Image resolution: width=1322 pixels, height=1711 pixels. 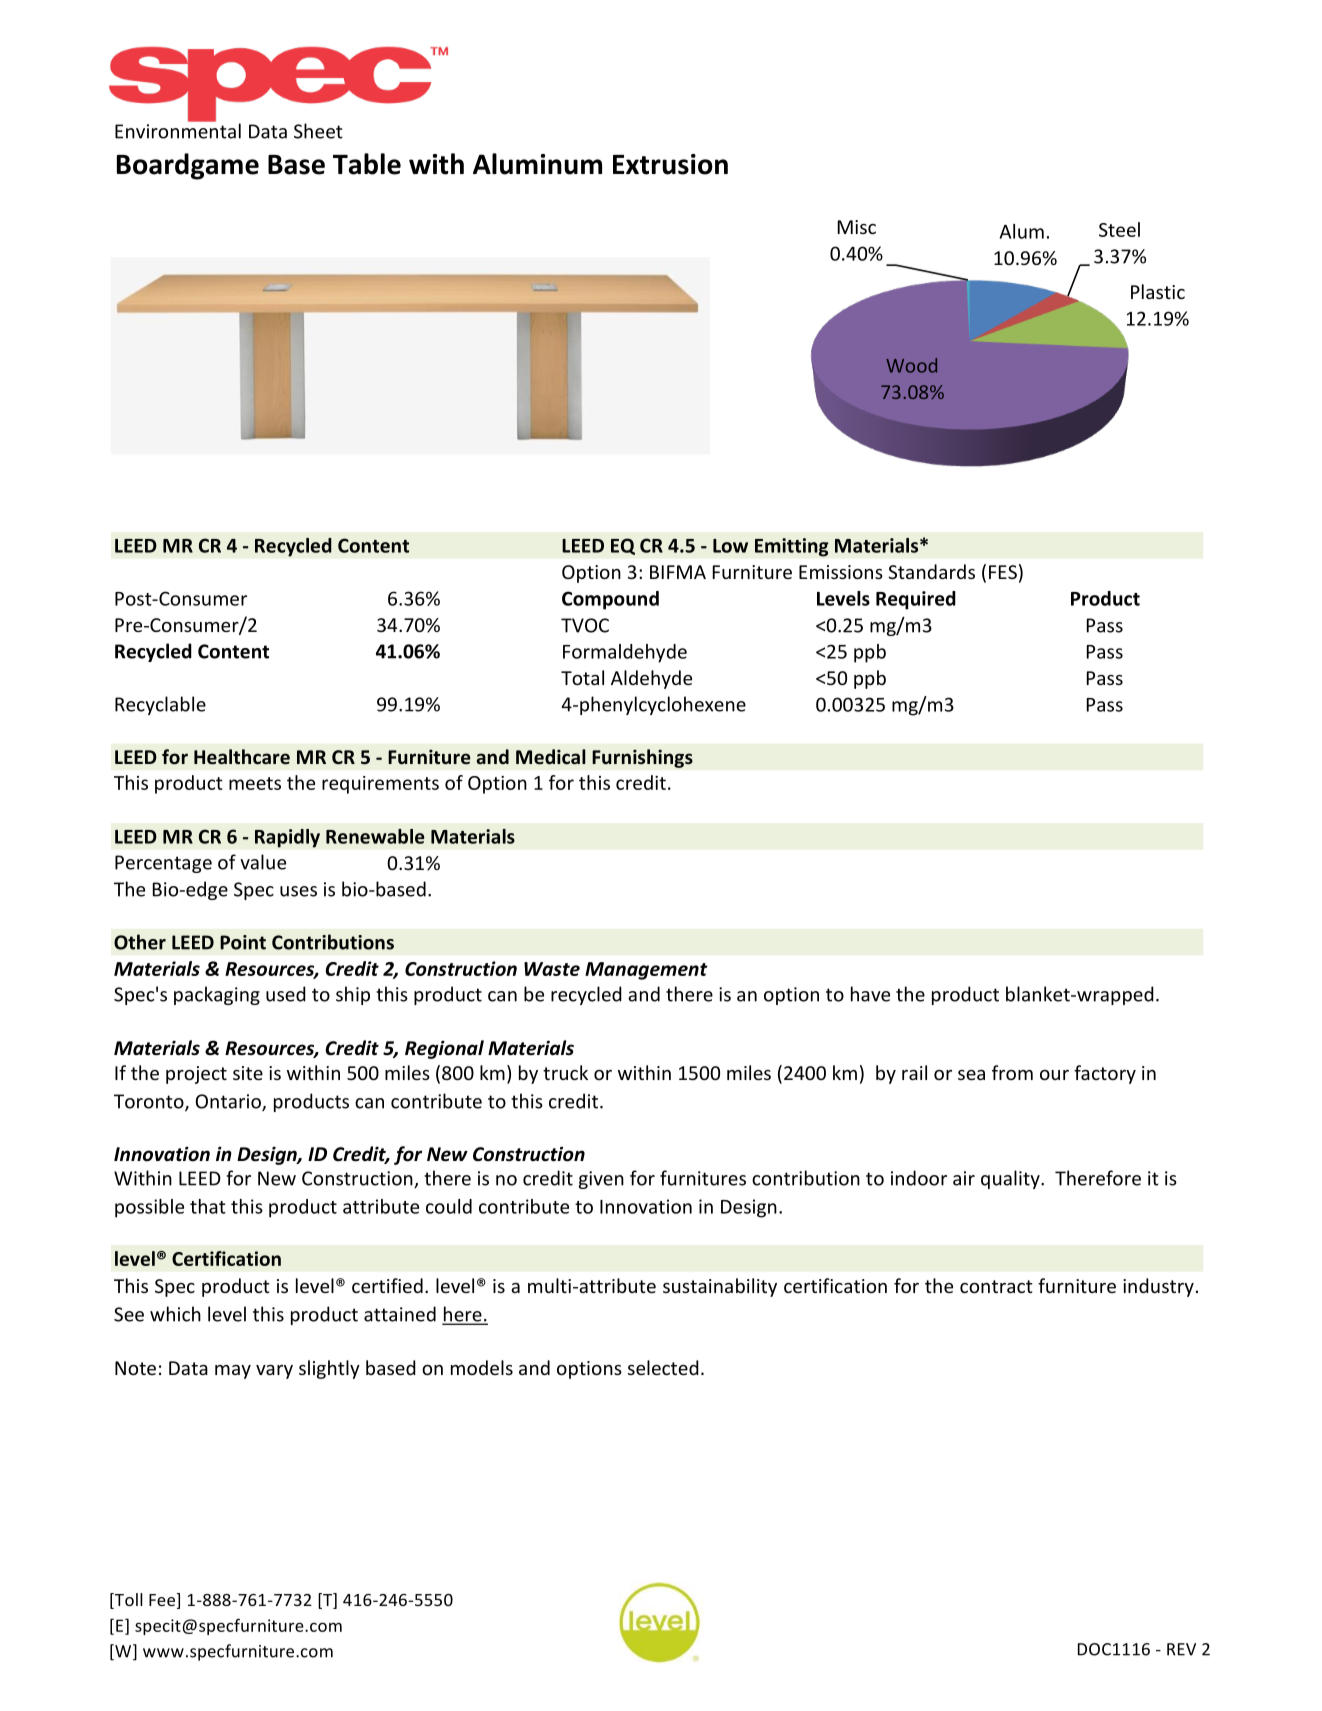 I want to click on Management, so click(x=646, y=971).
